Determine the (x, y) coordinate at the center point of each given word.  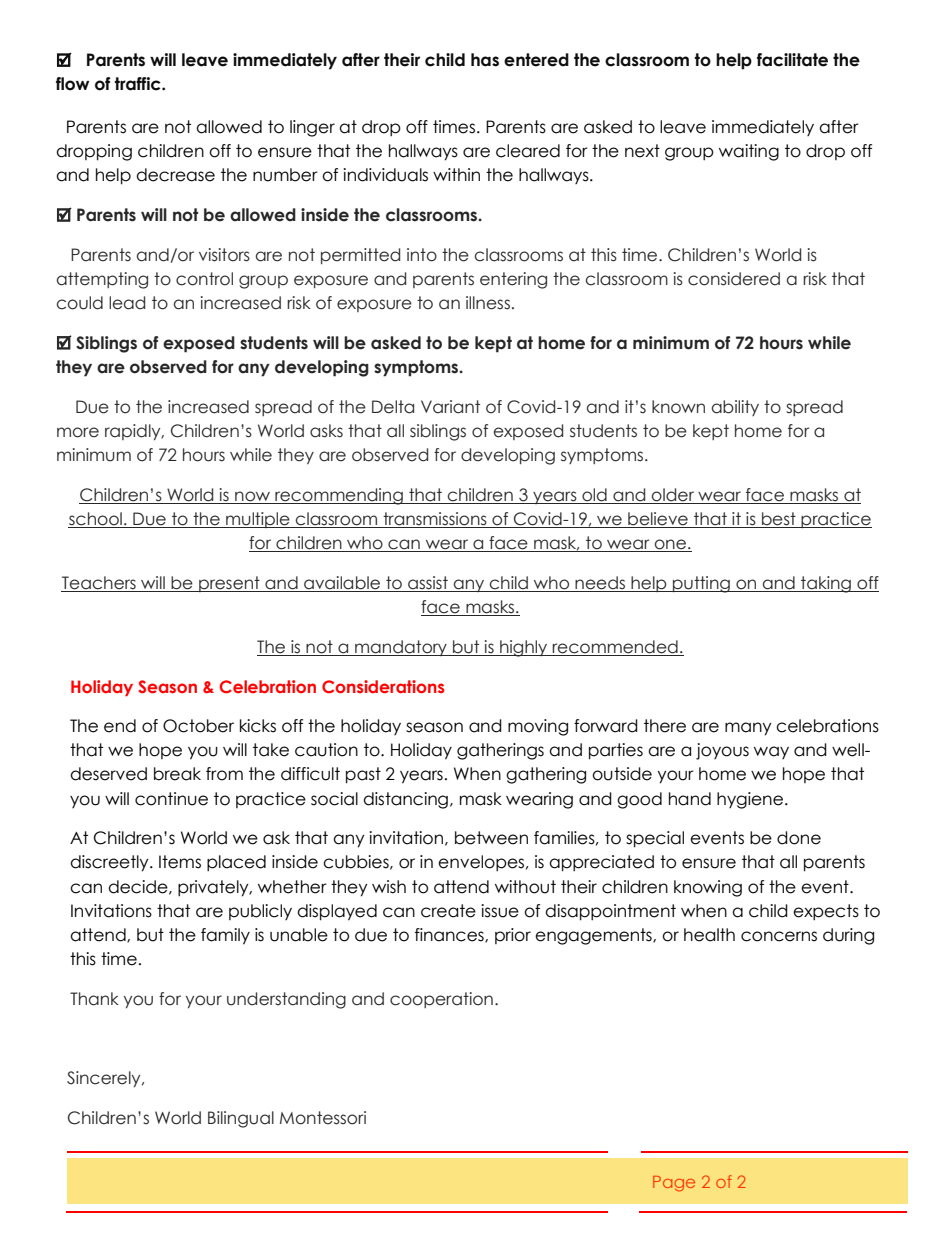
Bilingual (241, 1119)
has (485, 60)
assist (428, 584)
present (229, 584)
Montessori (323, 1118)
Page (674, 1184)
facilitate (792, 60)
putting (701, 584)
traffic (139, 84)
